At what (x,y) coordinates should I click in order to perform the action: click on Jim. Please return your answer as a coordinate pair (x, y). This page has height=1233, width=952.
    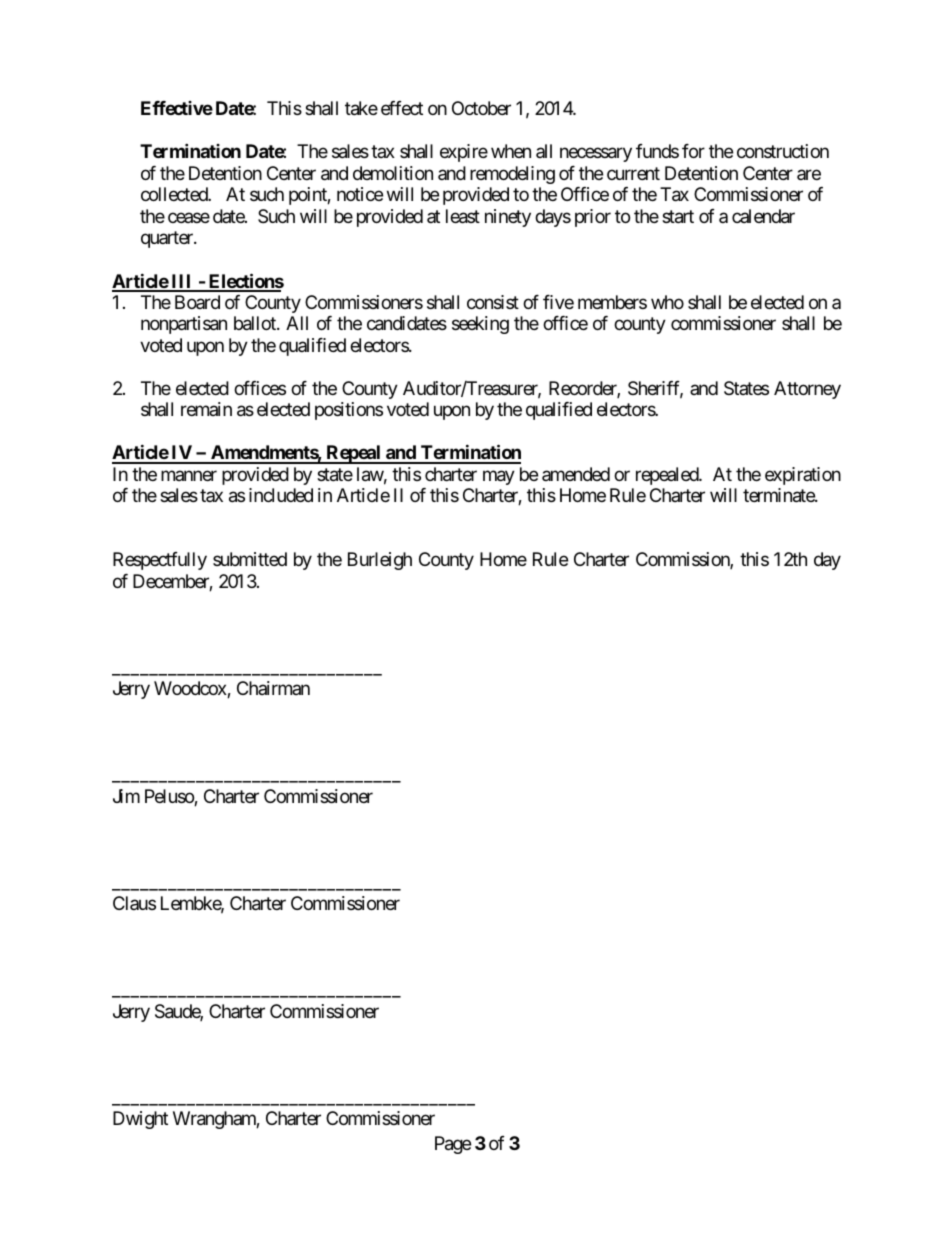
    Looking at the image, I should click on (126, 796).
